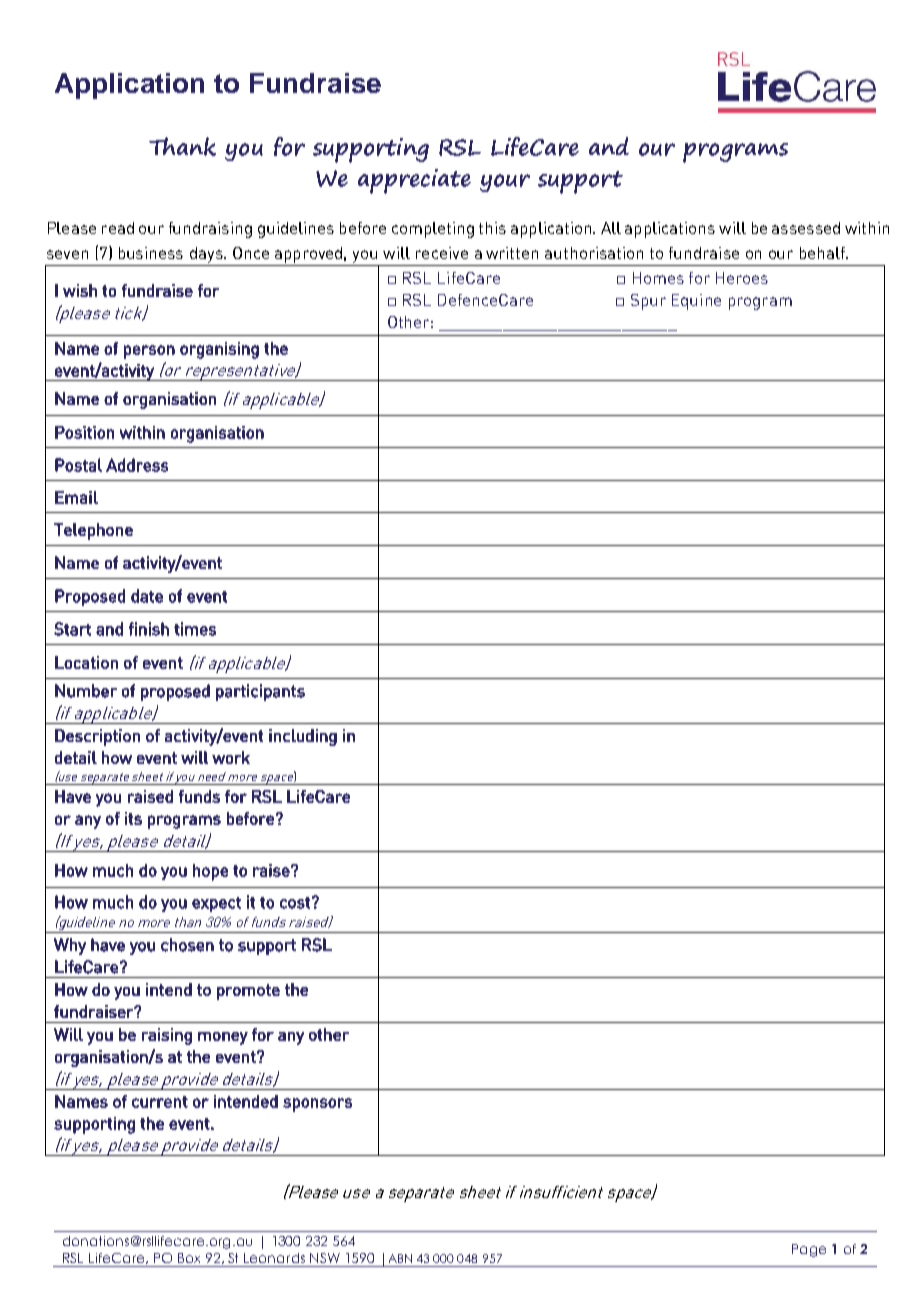 The width and height of the screenshot is (924, 1308). I want to click on Page, so click(809, 1250).
